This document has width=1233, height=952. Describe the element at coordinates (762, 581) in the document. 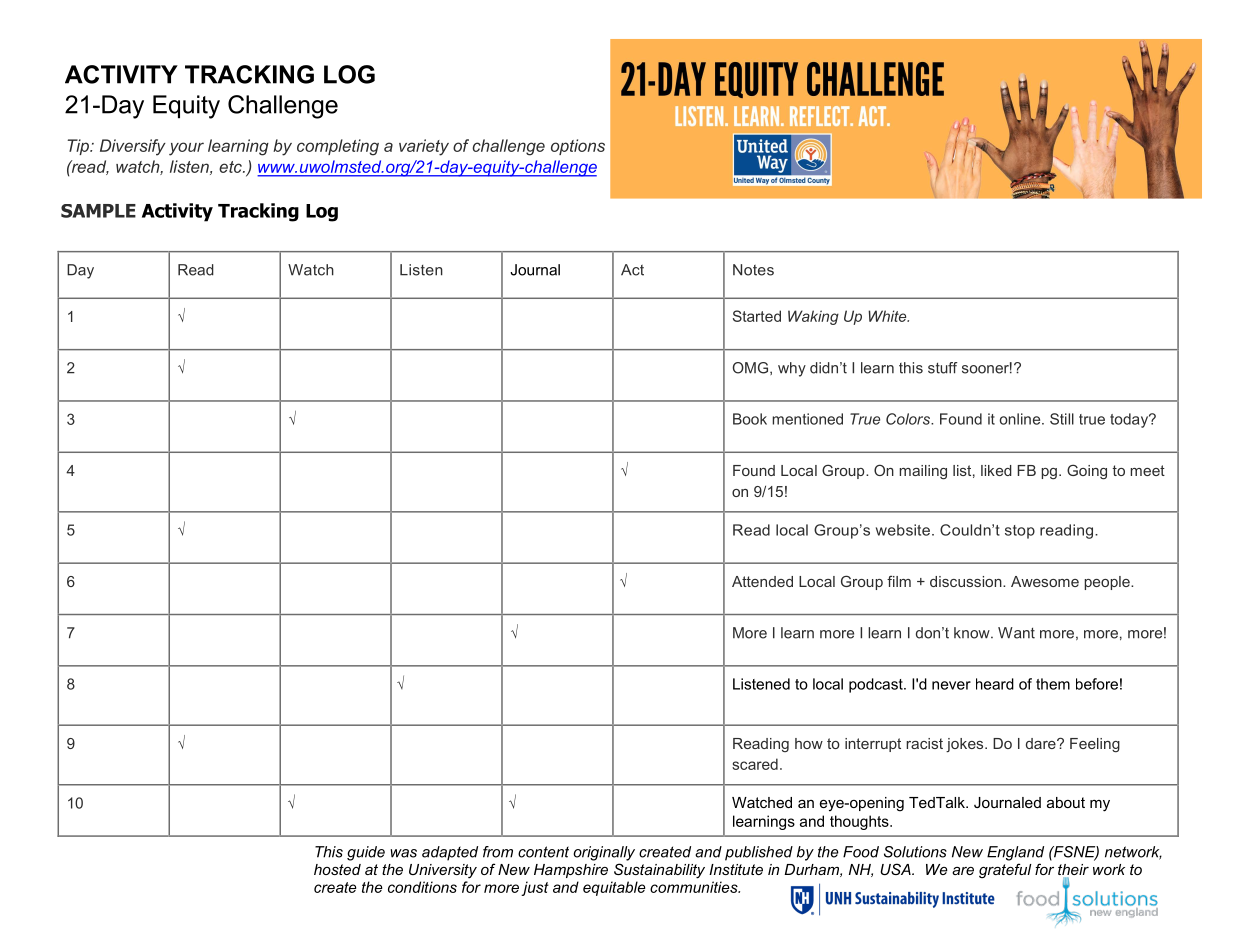

I see `Attended` at that location.
